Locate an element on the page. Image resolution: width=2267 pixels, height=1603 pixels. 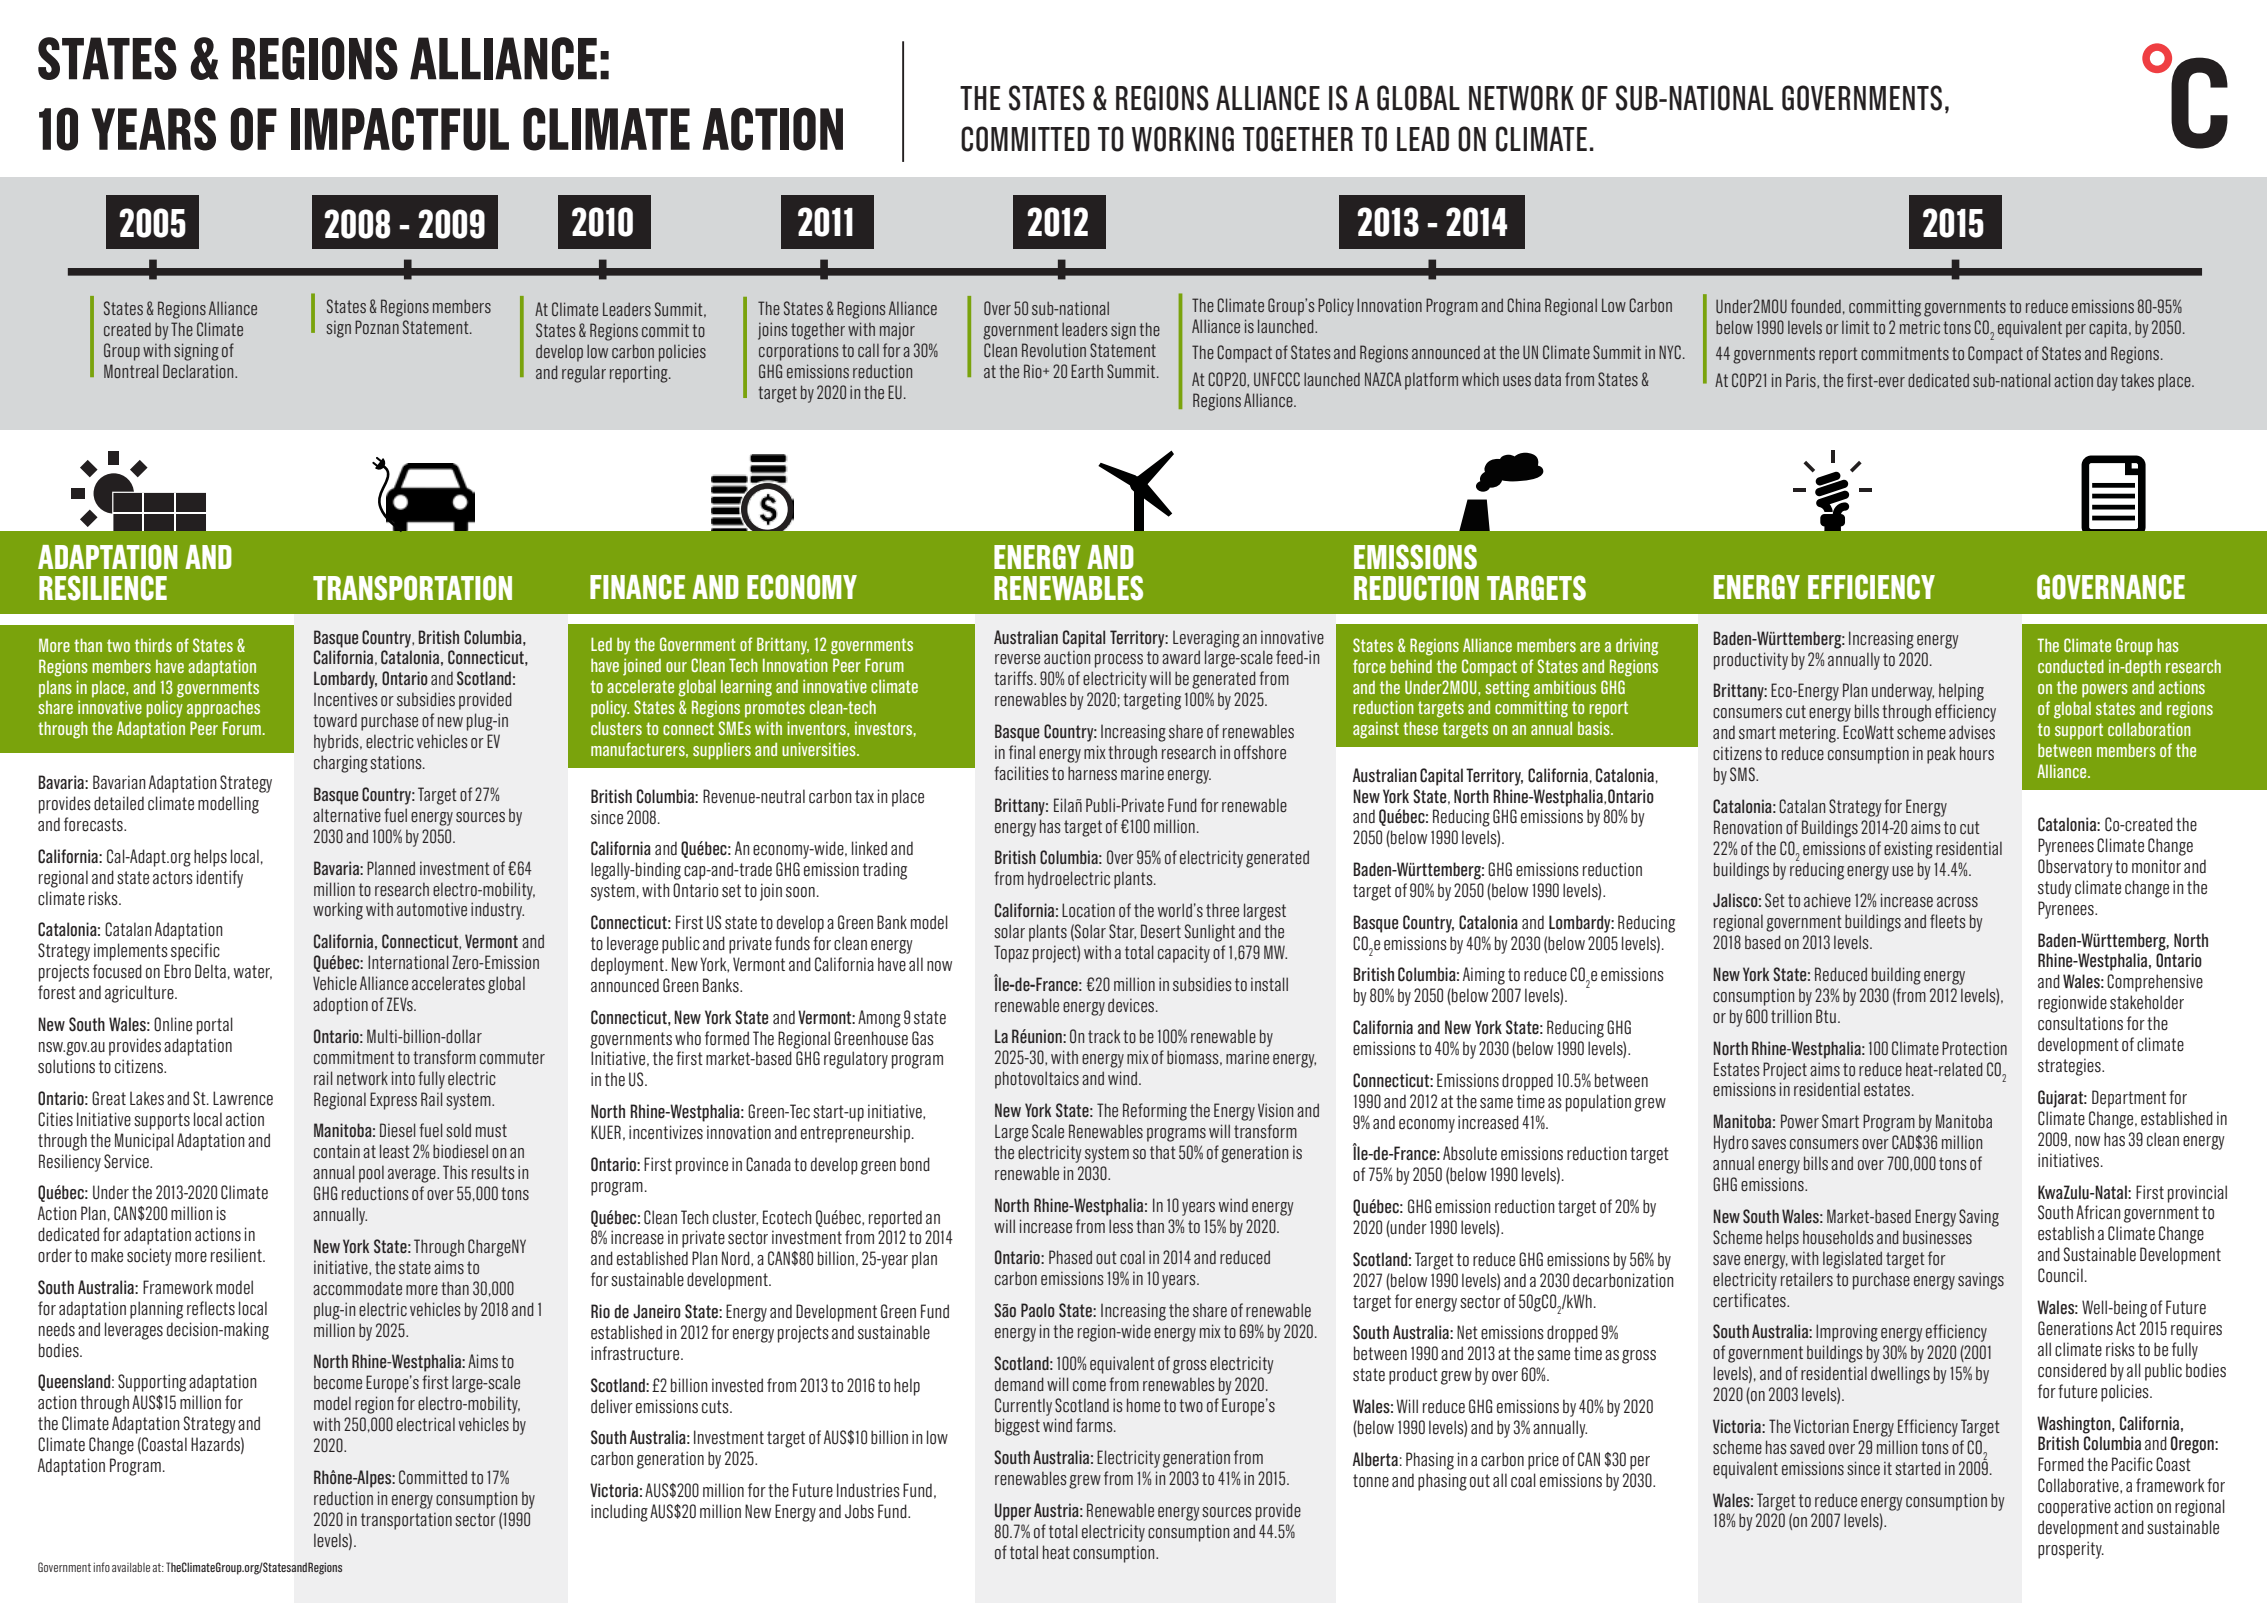
existing is located at coordinates (1908, 850).
